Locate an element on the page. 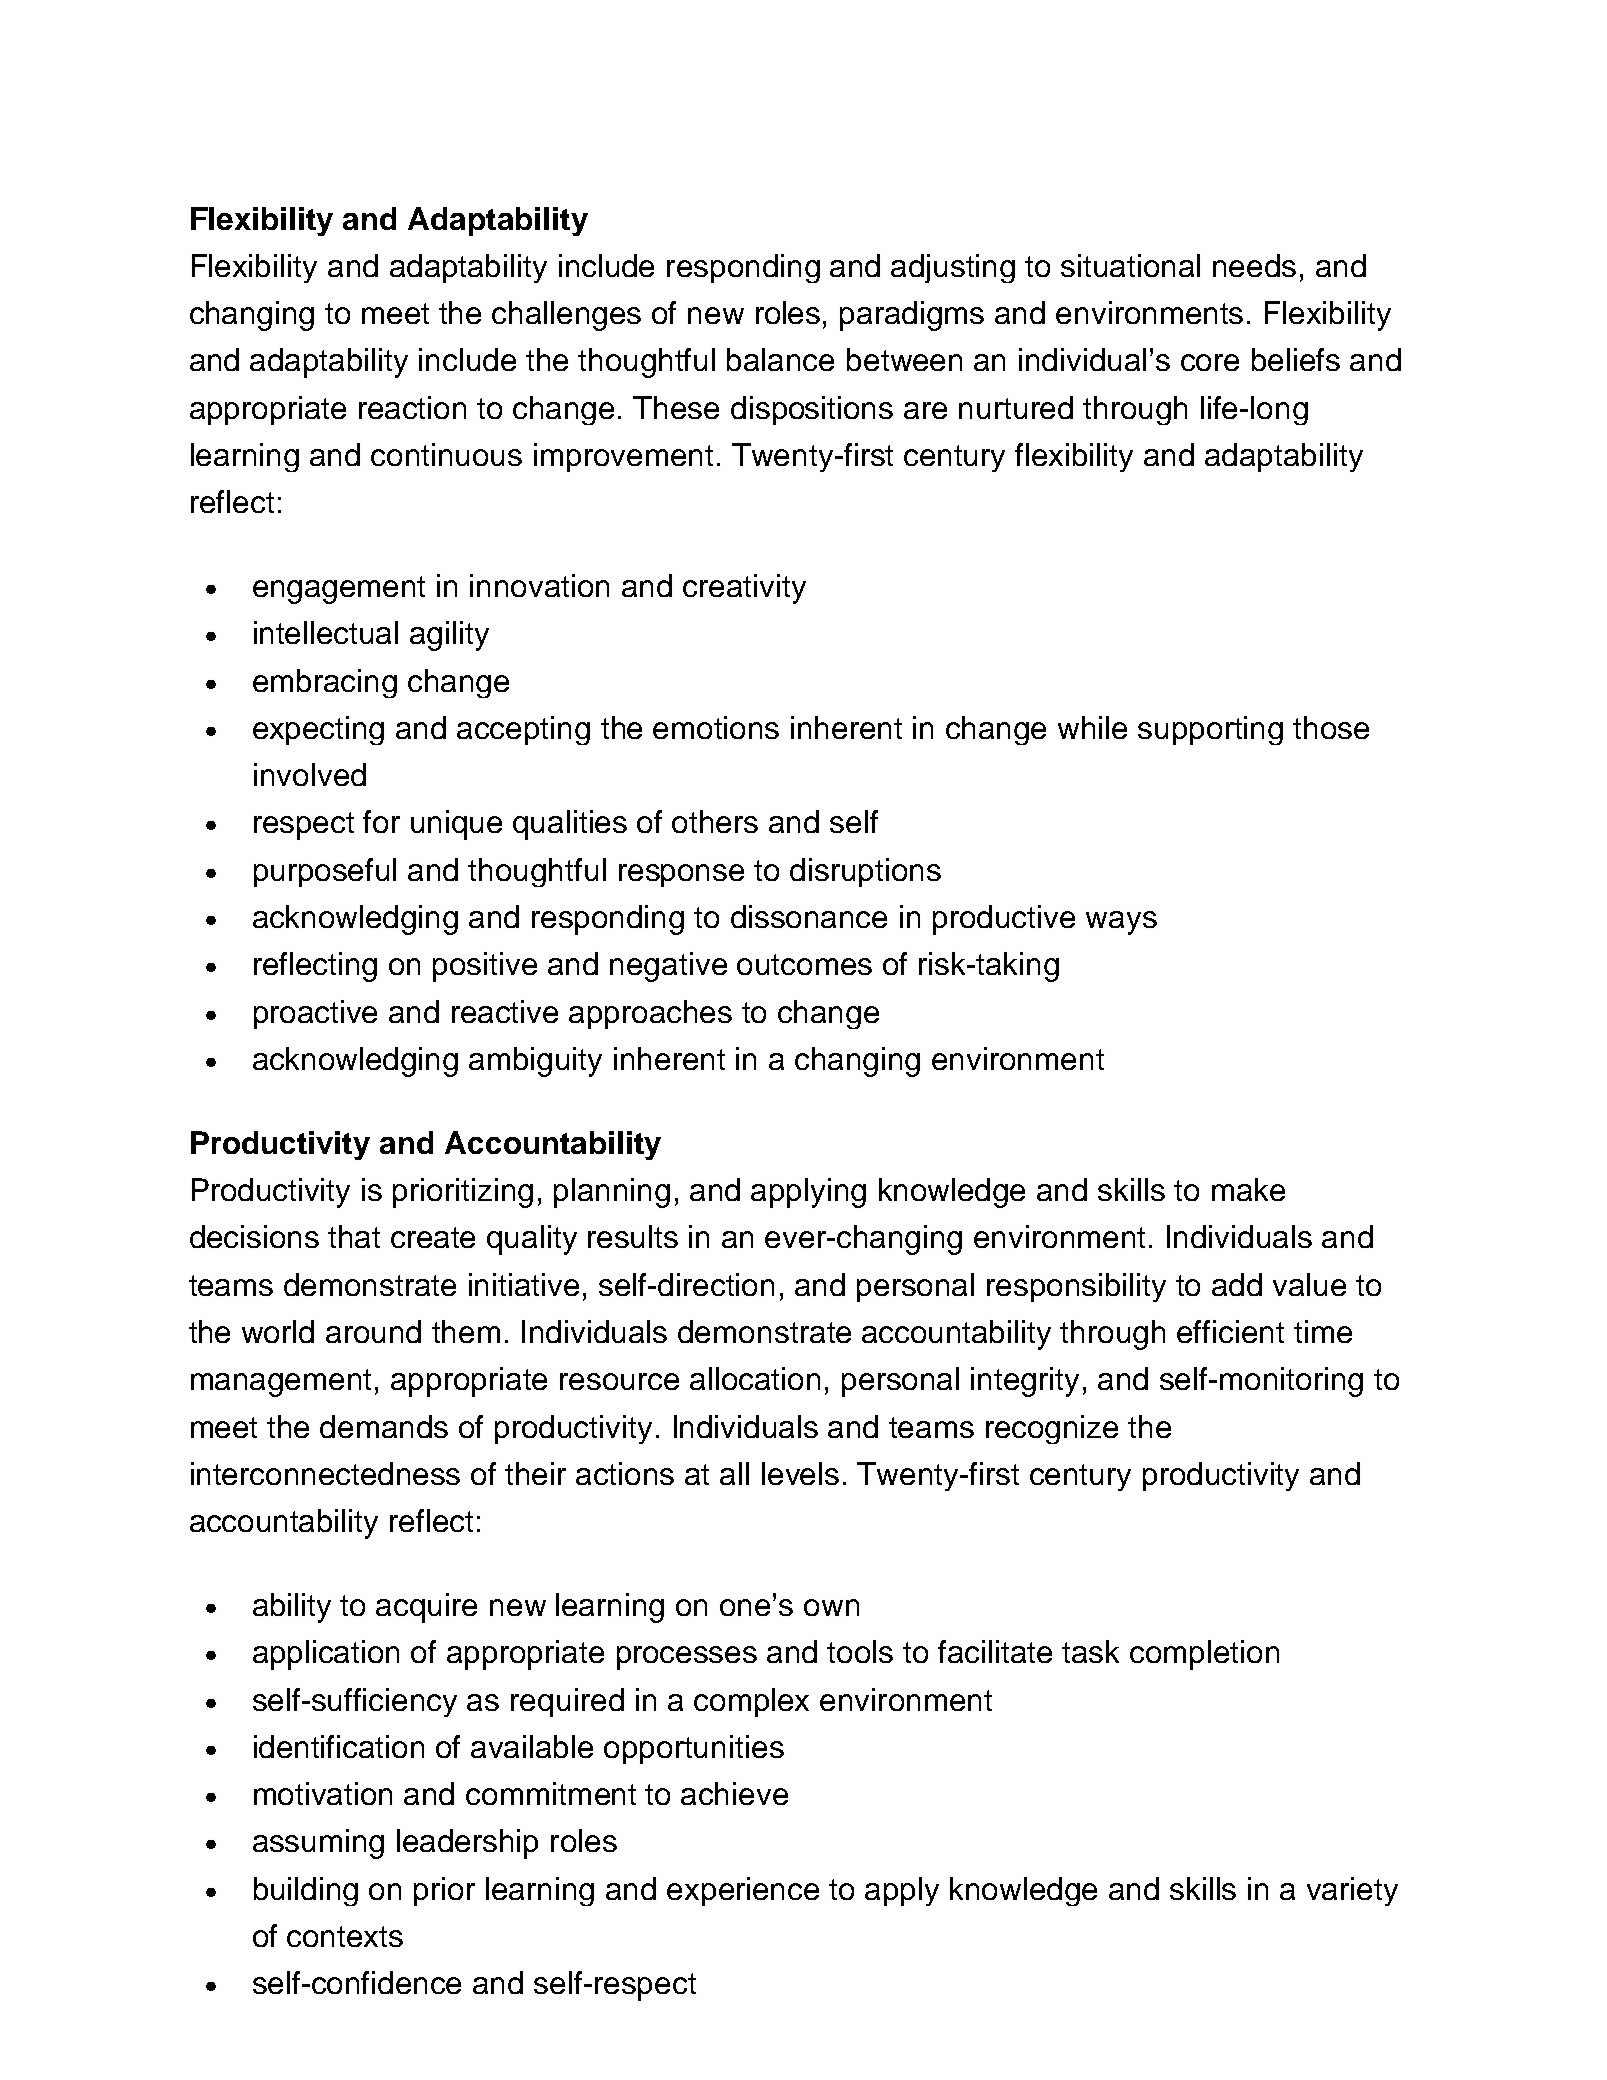  proactive is located at coordinates (315, 1014).
